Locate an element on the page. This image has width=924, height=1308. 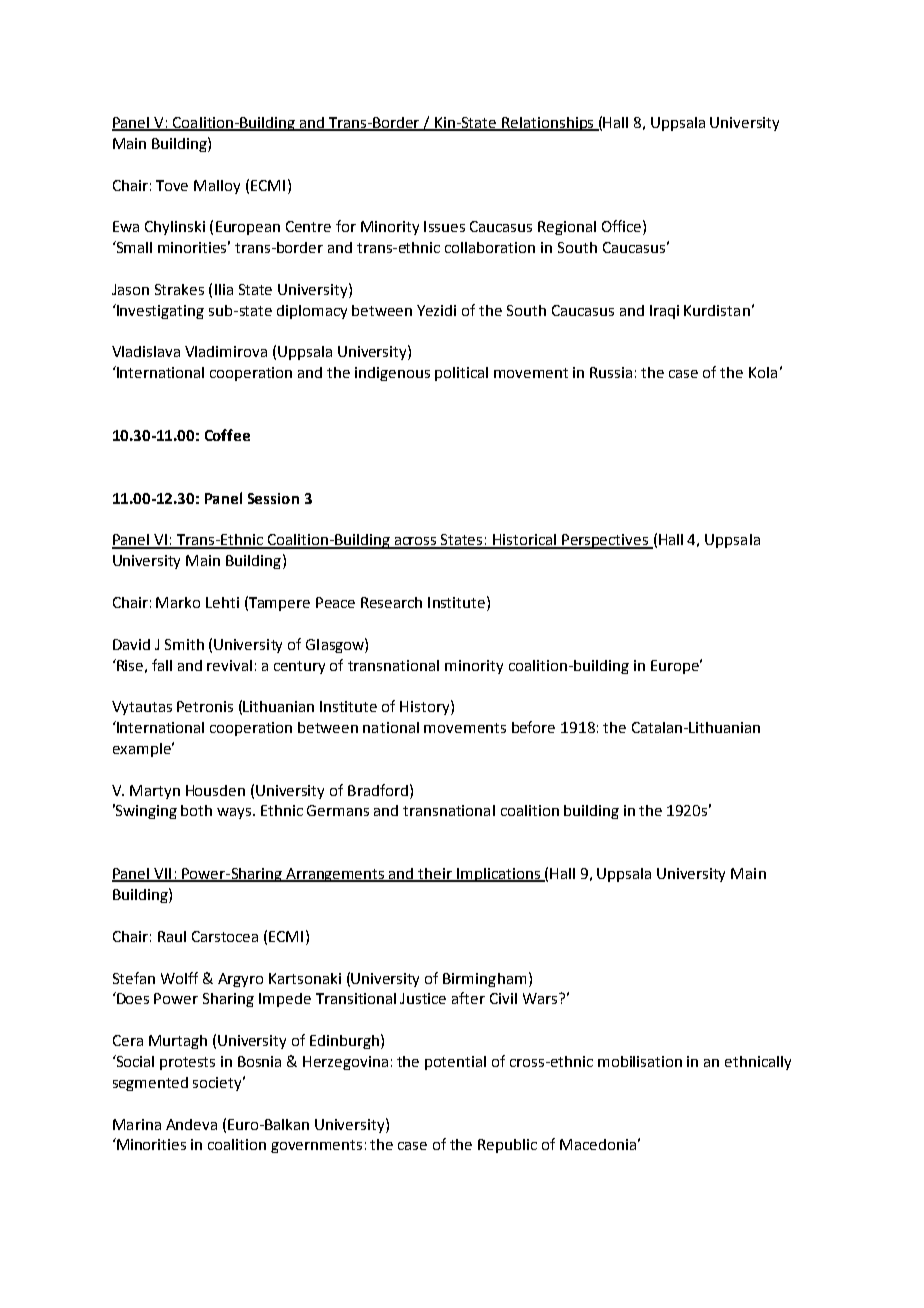
potential is located at coordinates (455, 1063).
